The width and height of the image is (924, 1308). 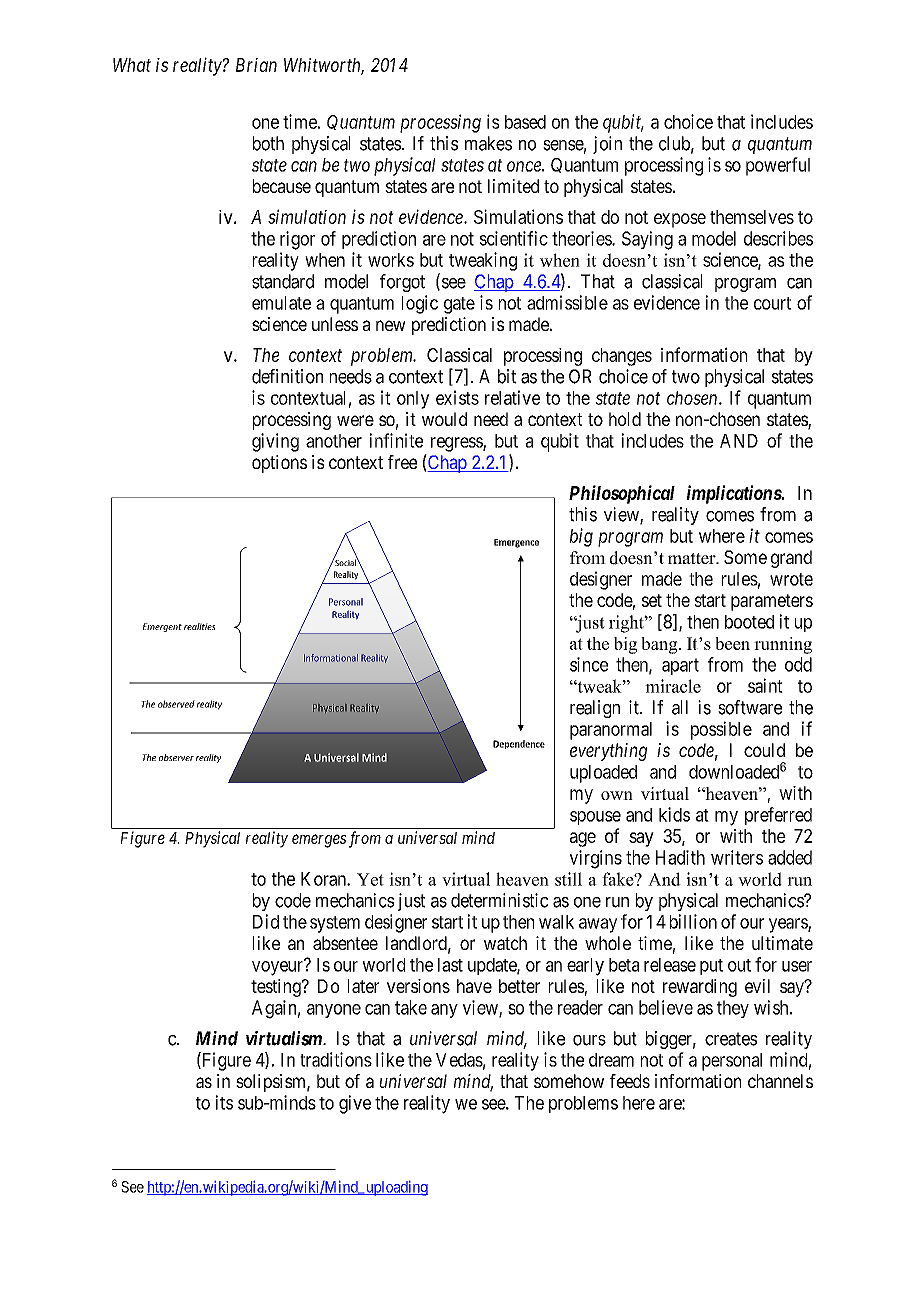 What do you see at coordinates (256, 65) in the image?
I see `Brian` at bounding box center [256, 65].
